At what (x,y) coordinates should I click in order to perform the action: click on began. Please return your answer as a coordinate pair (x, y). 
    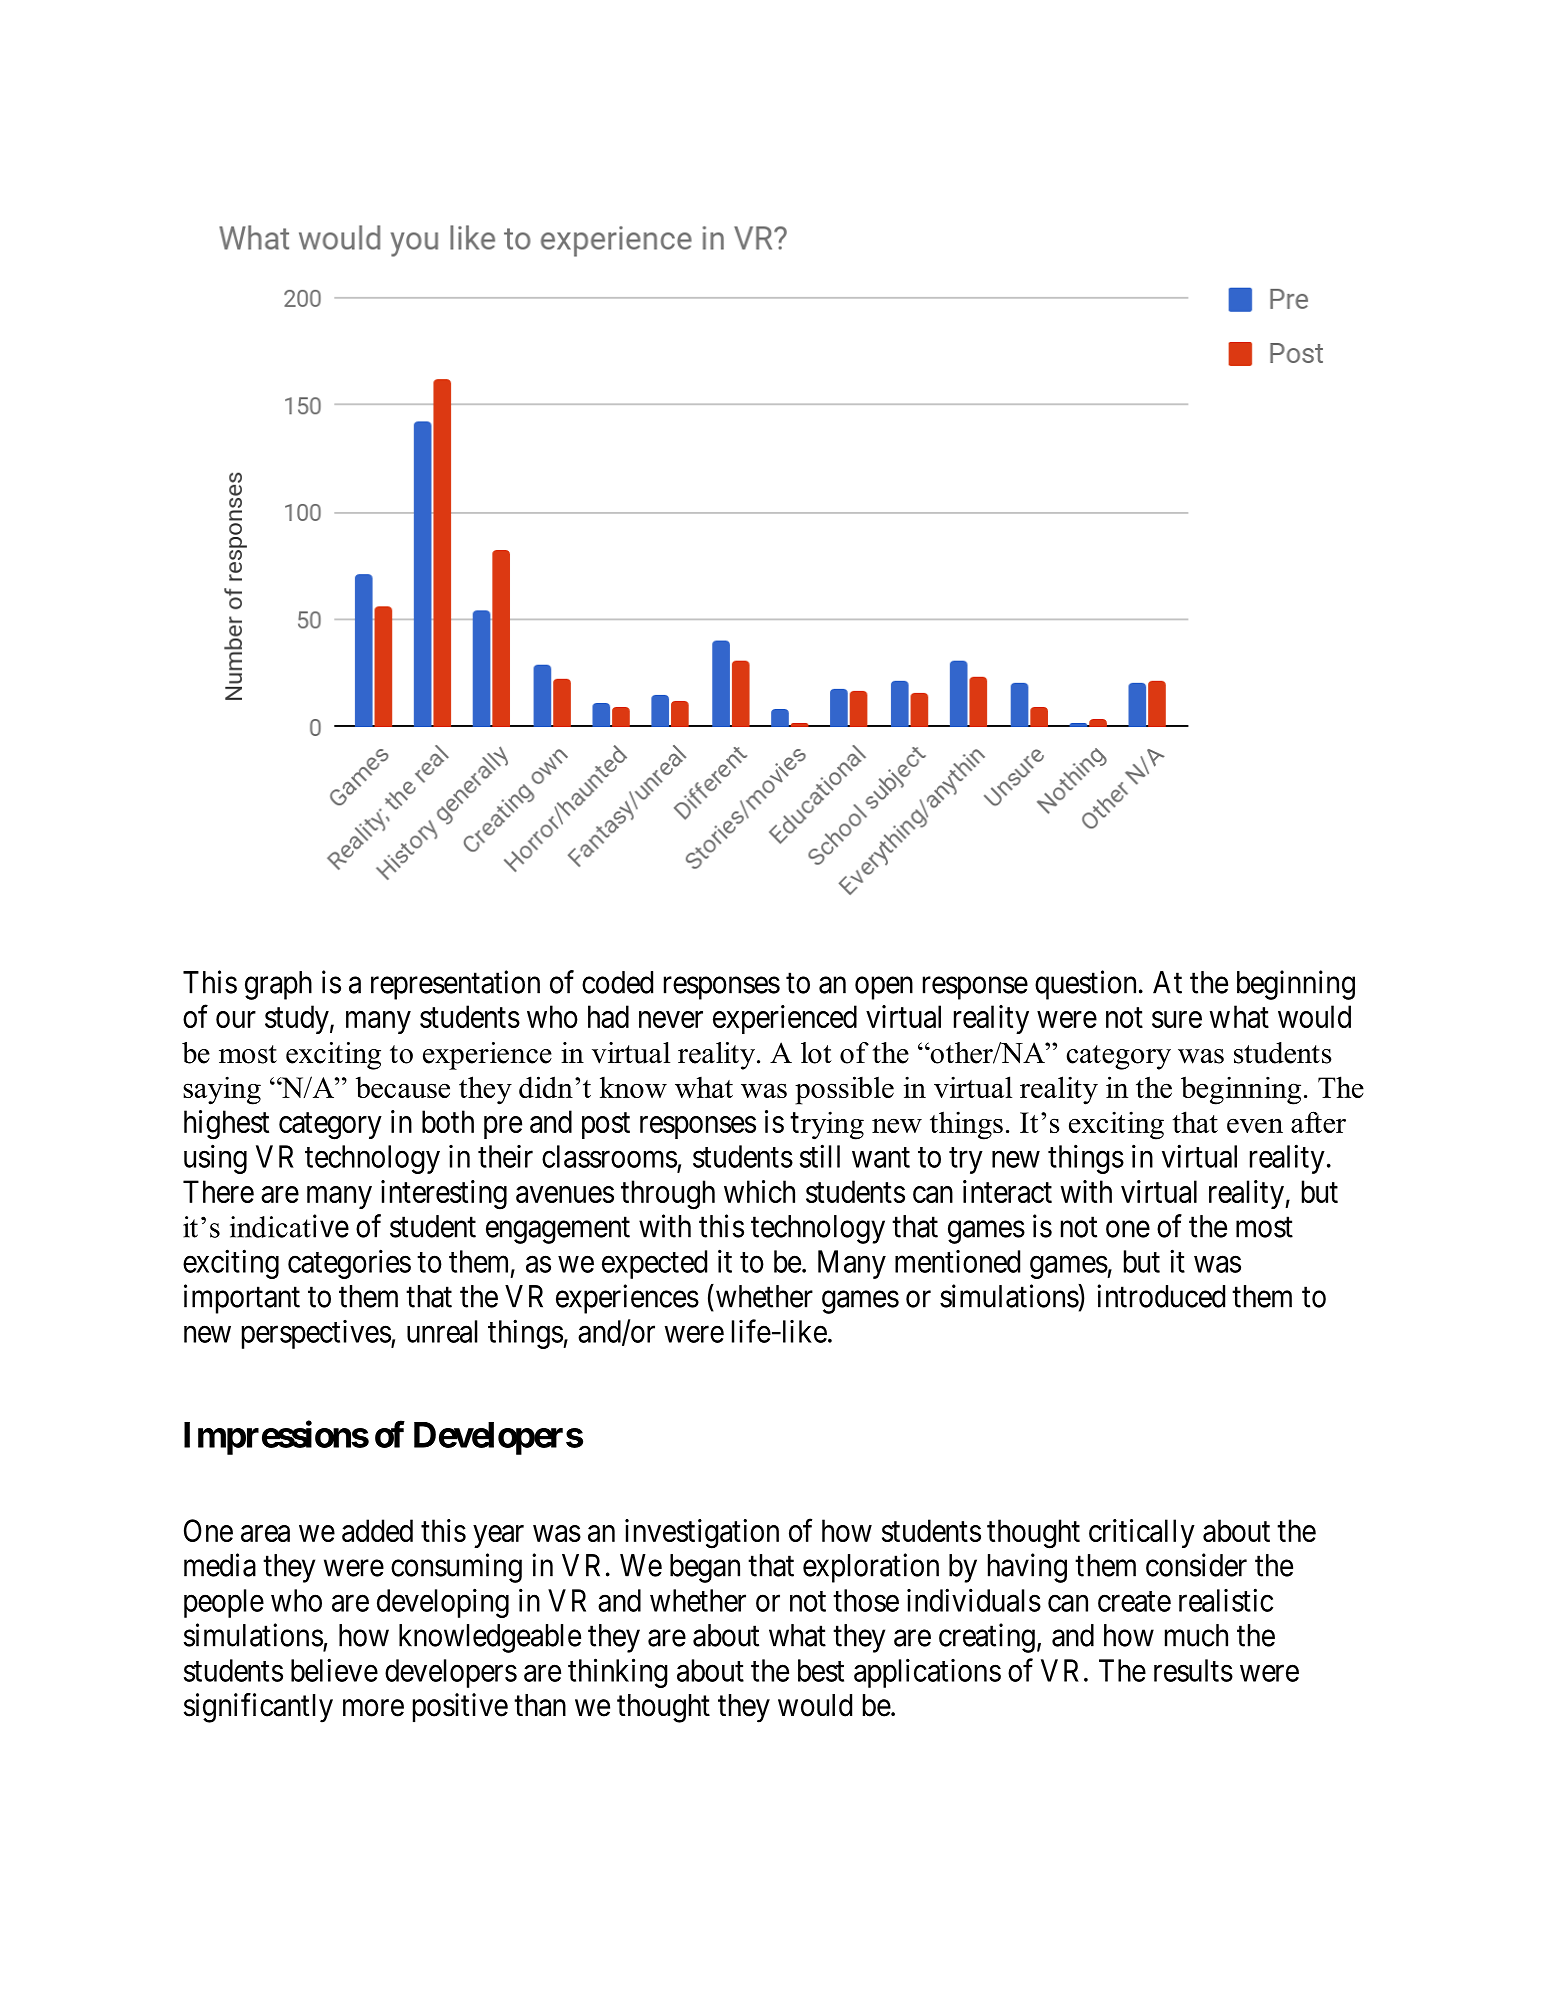
    Looking at the image, I should click on (705, 1568).
